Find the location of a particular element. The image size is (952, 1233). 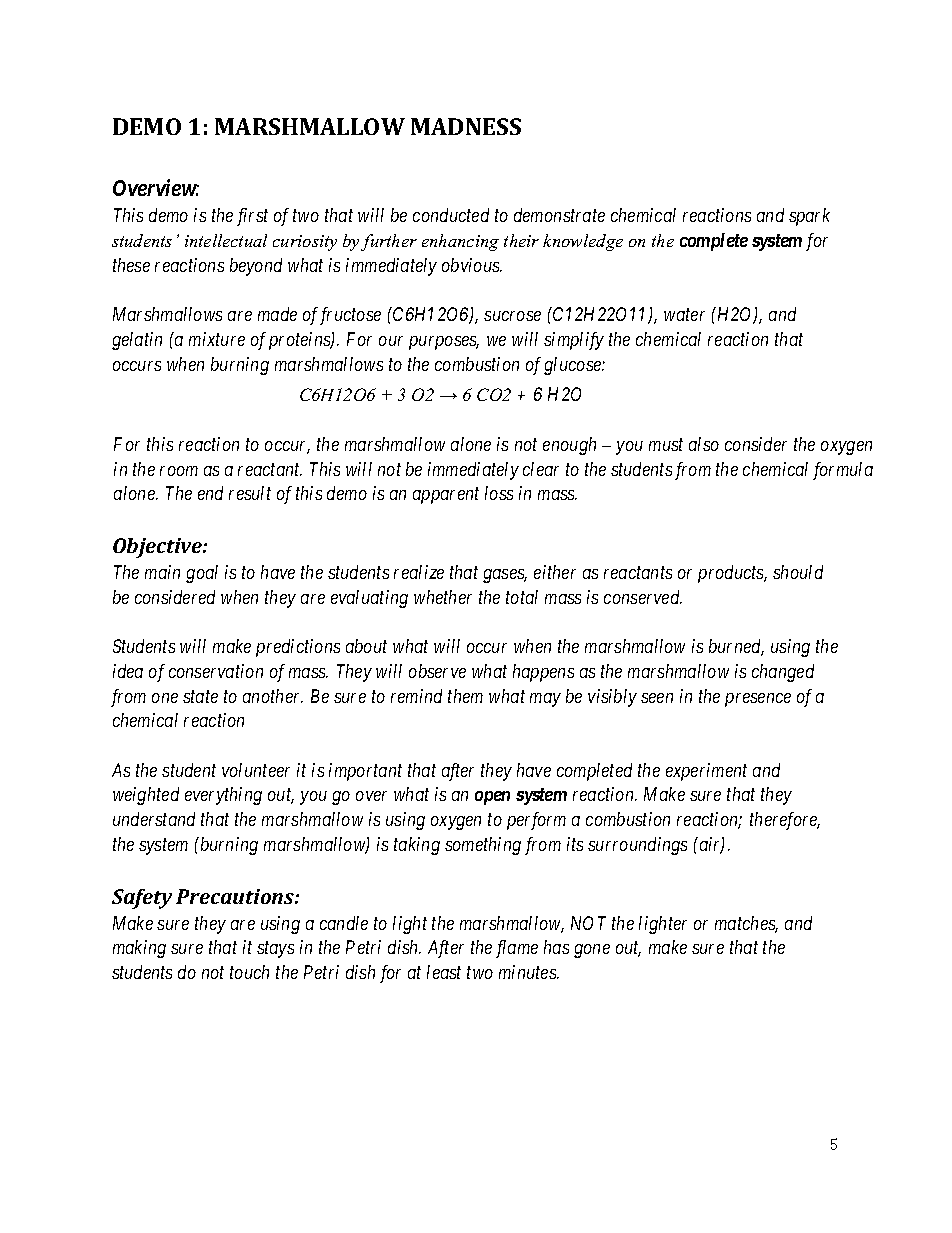

touch is located at coordinates (249, 972).
